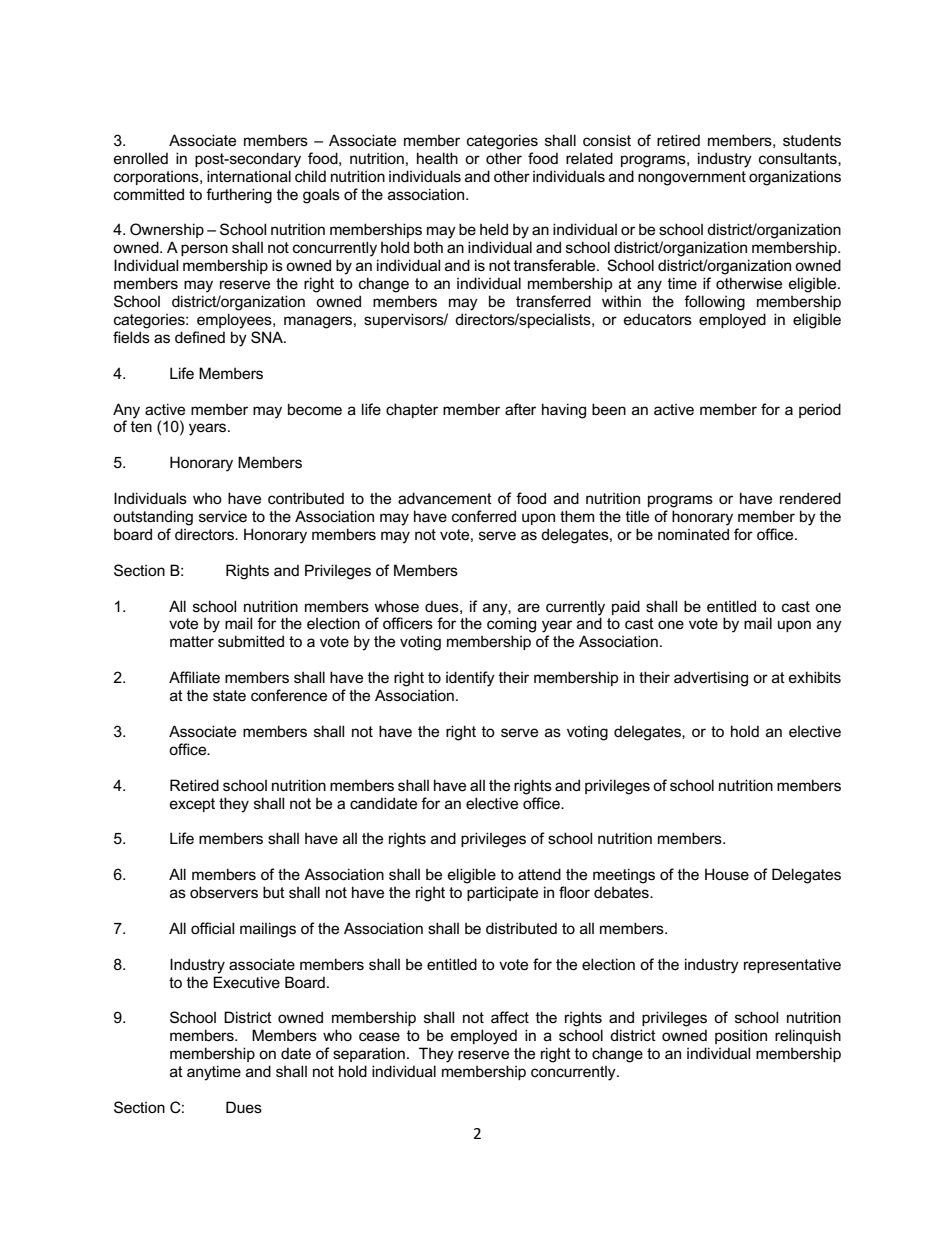 The height and width of the image is (1233, 952). What do you see at coordinates (484, 516) in the image?
I see `conferred` at bounding box center [484, 516].
